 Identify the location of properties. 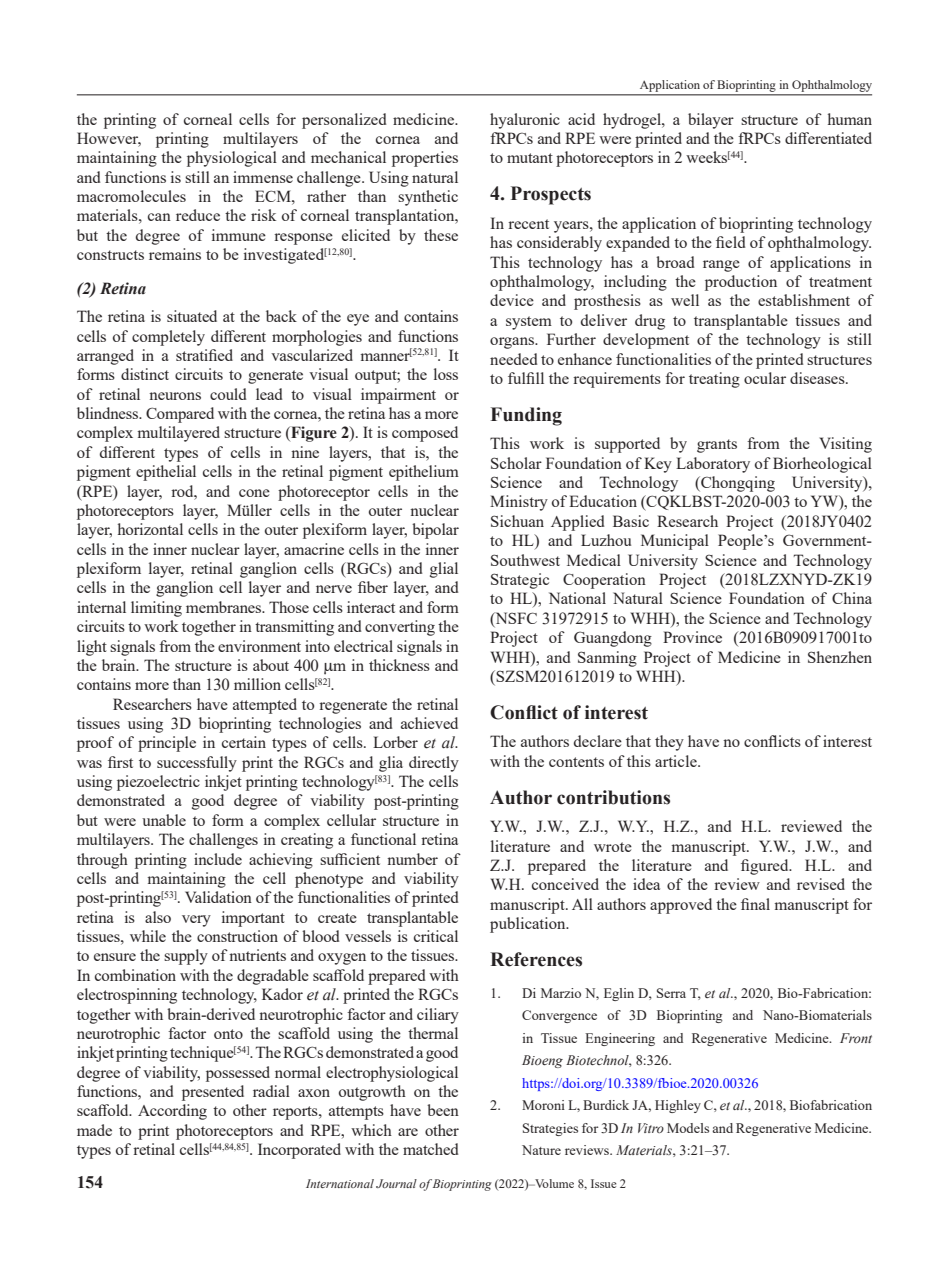
(425, 159).
